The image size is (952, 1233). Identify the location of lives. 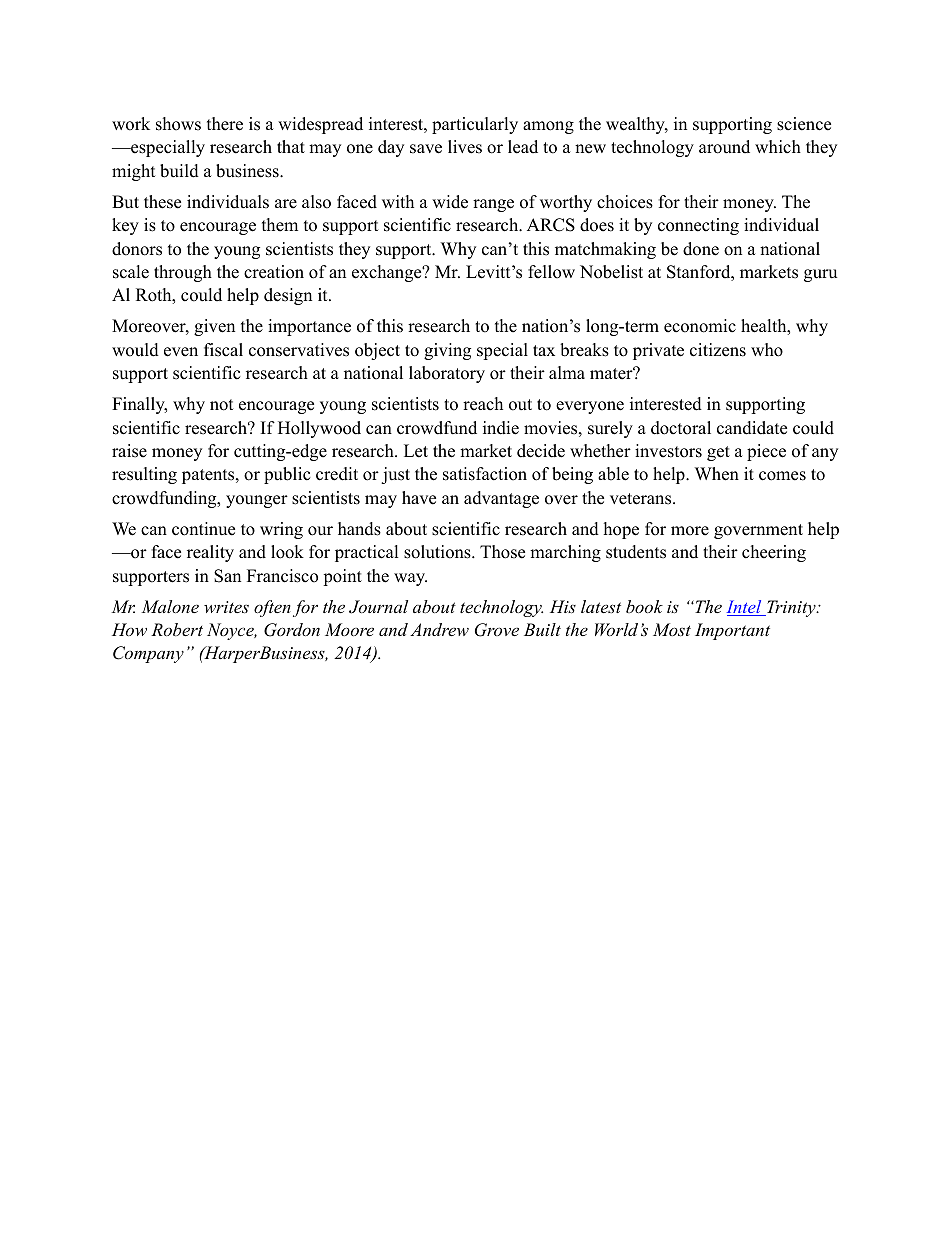
(465, 147).
